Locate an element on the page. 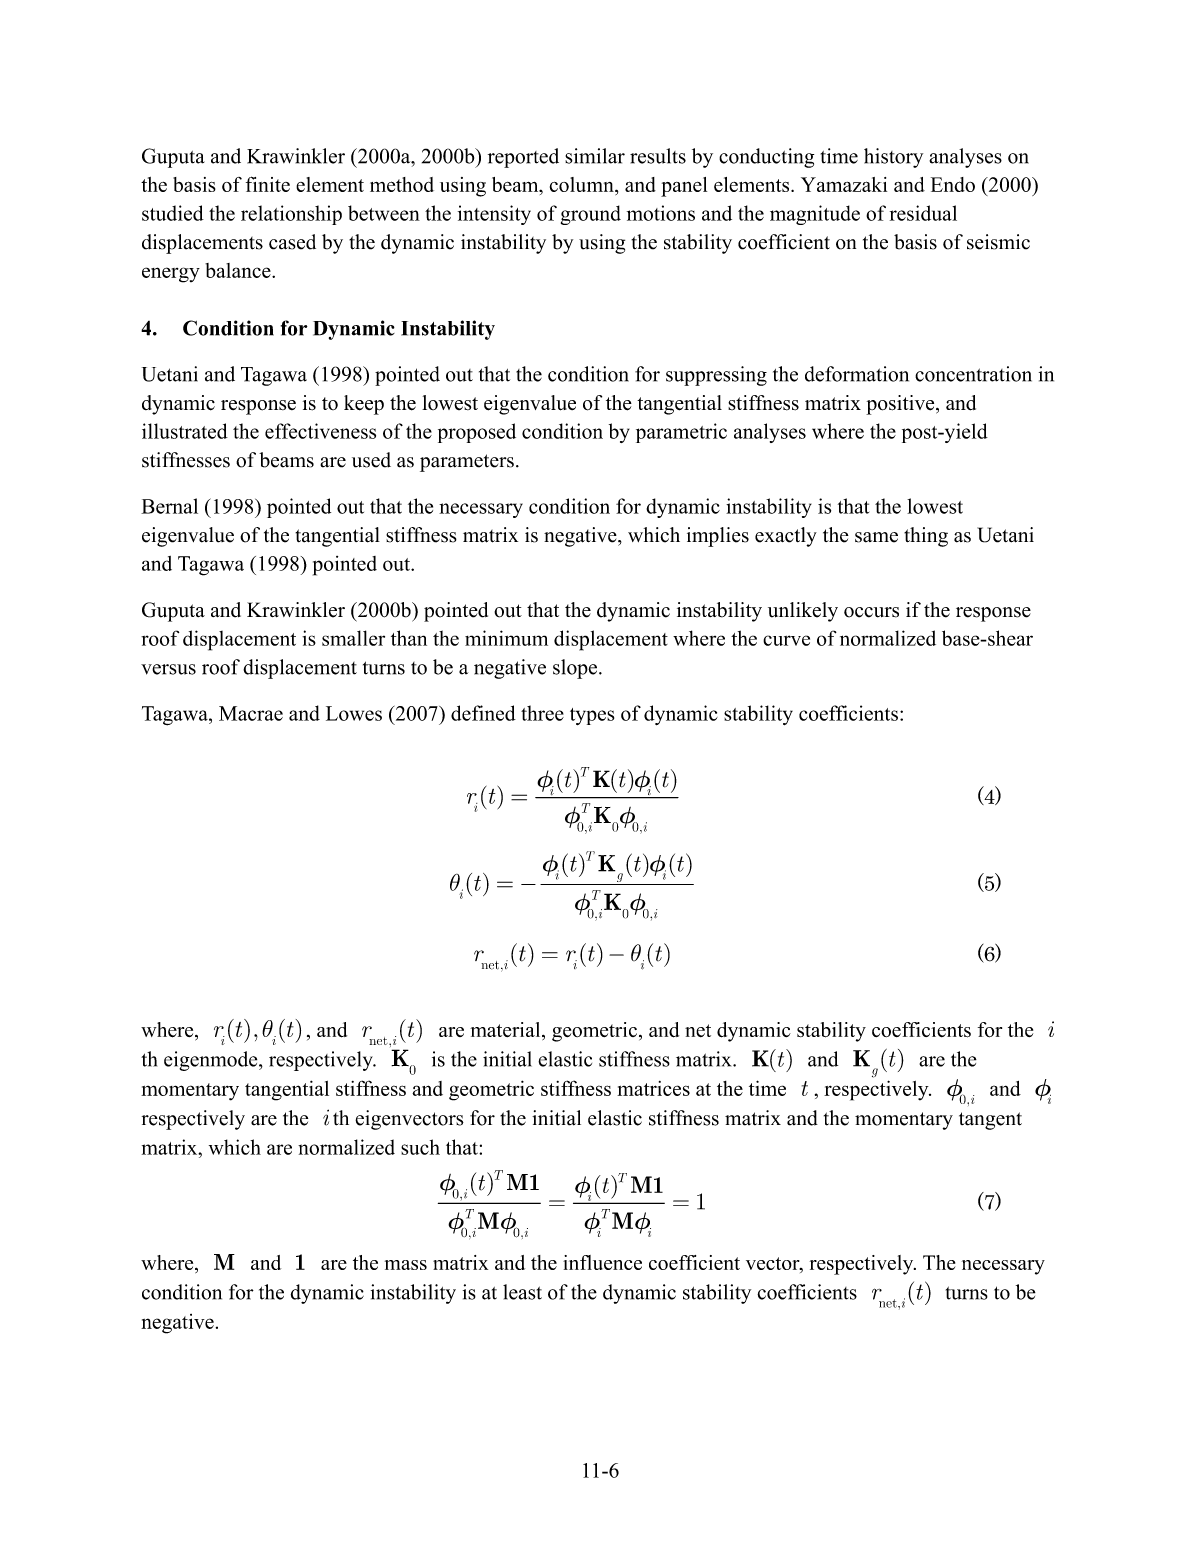 The height and width of the page is (1553, 1200). column is located at coordinates (583, 186).
